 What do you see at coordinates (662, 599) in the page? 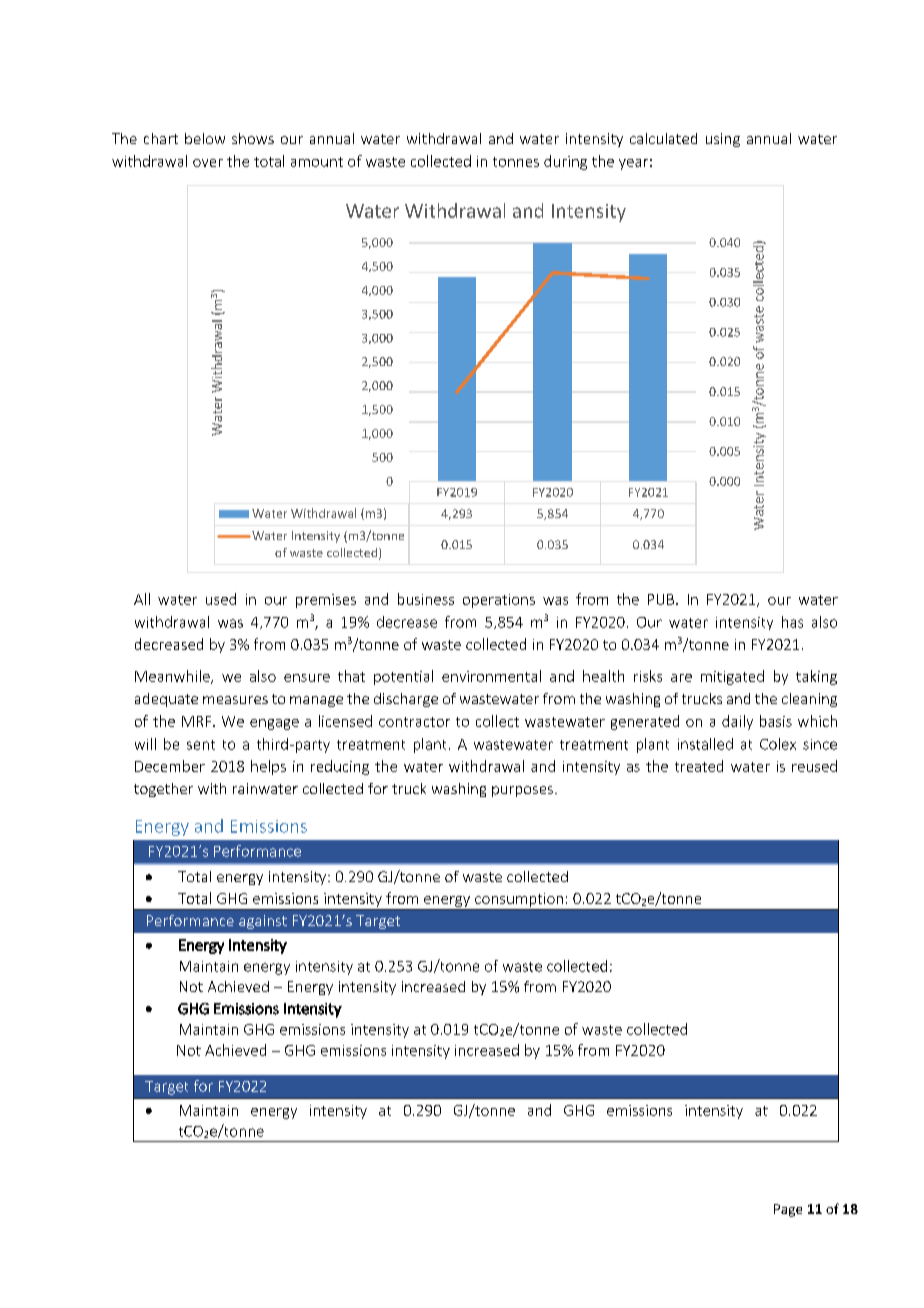
I see `PUB` at bounding box center [662, 599].
